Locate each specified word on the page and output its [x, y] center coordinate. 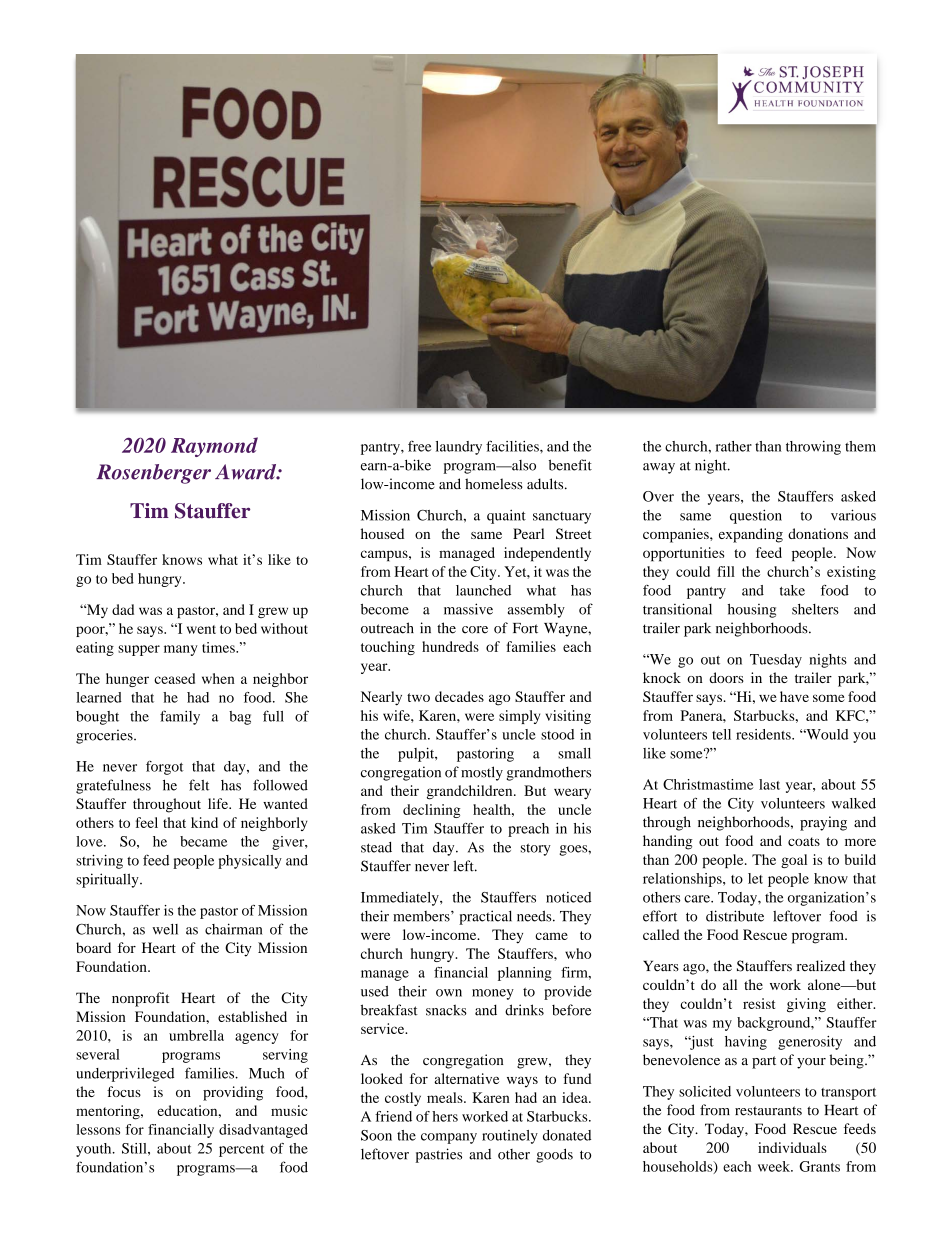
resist [759, 1003]
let [755, 878]
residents [764, 734]
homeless [494, 484]
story [536, 849]
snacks [446, 1010]
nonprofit [140, 999]
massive [468, 609]
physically [250, 862]
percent [242, 1151]
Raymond [214, 447]
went [201, 629]
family [180, 717]
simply [519, 717]
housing [752, 611]
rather [734, 446]
